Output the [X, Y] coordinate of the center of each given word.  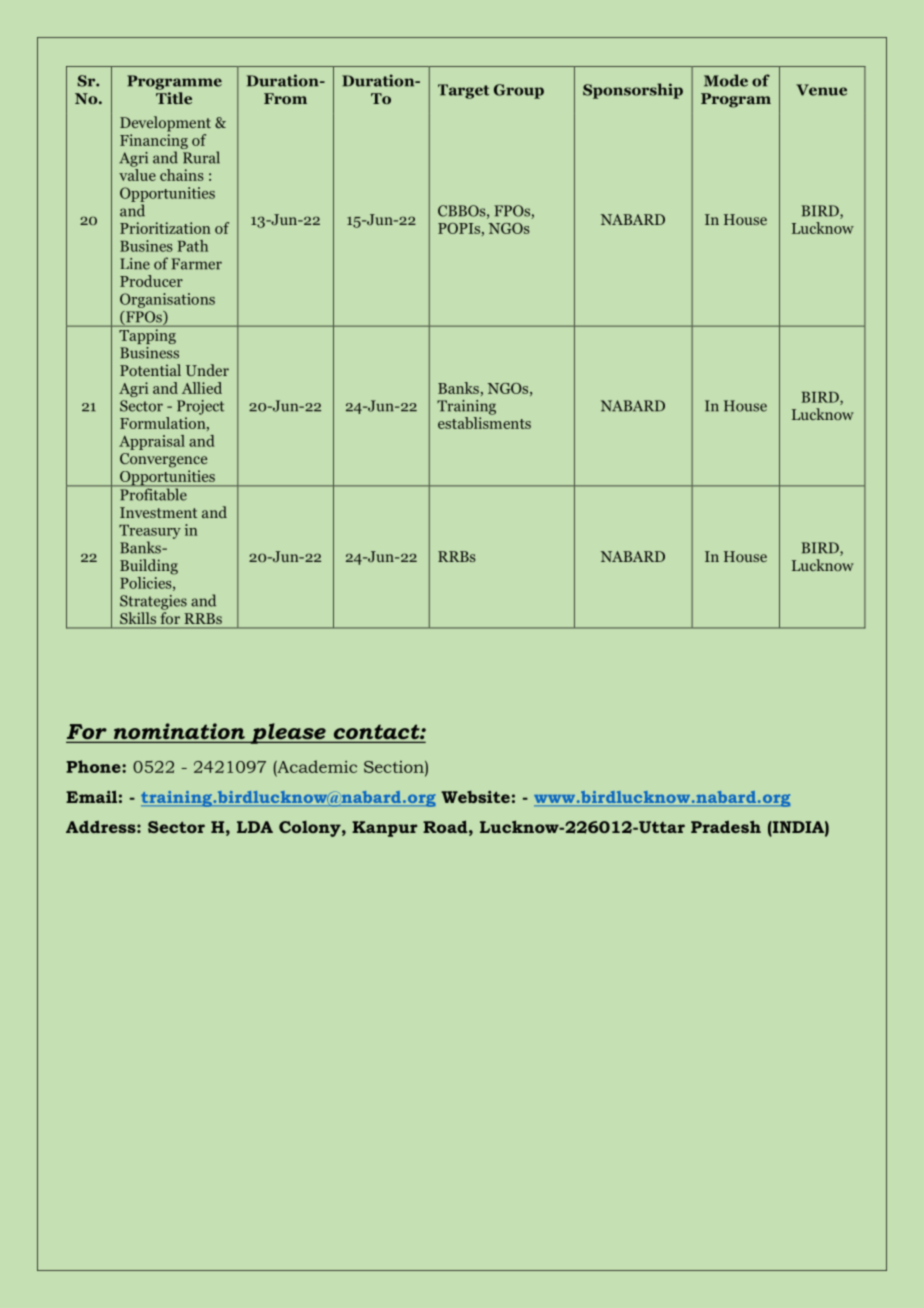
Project [200, 407]
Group [519, 91]
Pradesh [726, 826]
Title [174, 98]
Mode [726, 80]
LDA [255, 827]
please [288, 733]
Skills [138, 618]
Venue [821, 90]
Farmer [196, 264]
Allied [202, 388]
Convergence [163, 460]
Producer [151, 281]
